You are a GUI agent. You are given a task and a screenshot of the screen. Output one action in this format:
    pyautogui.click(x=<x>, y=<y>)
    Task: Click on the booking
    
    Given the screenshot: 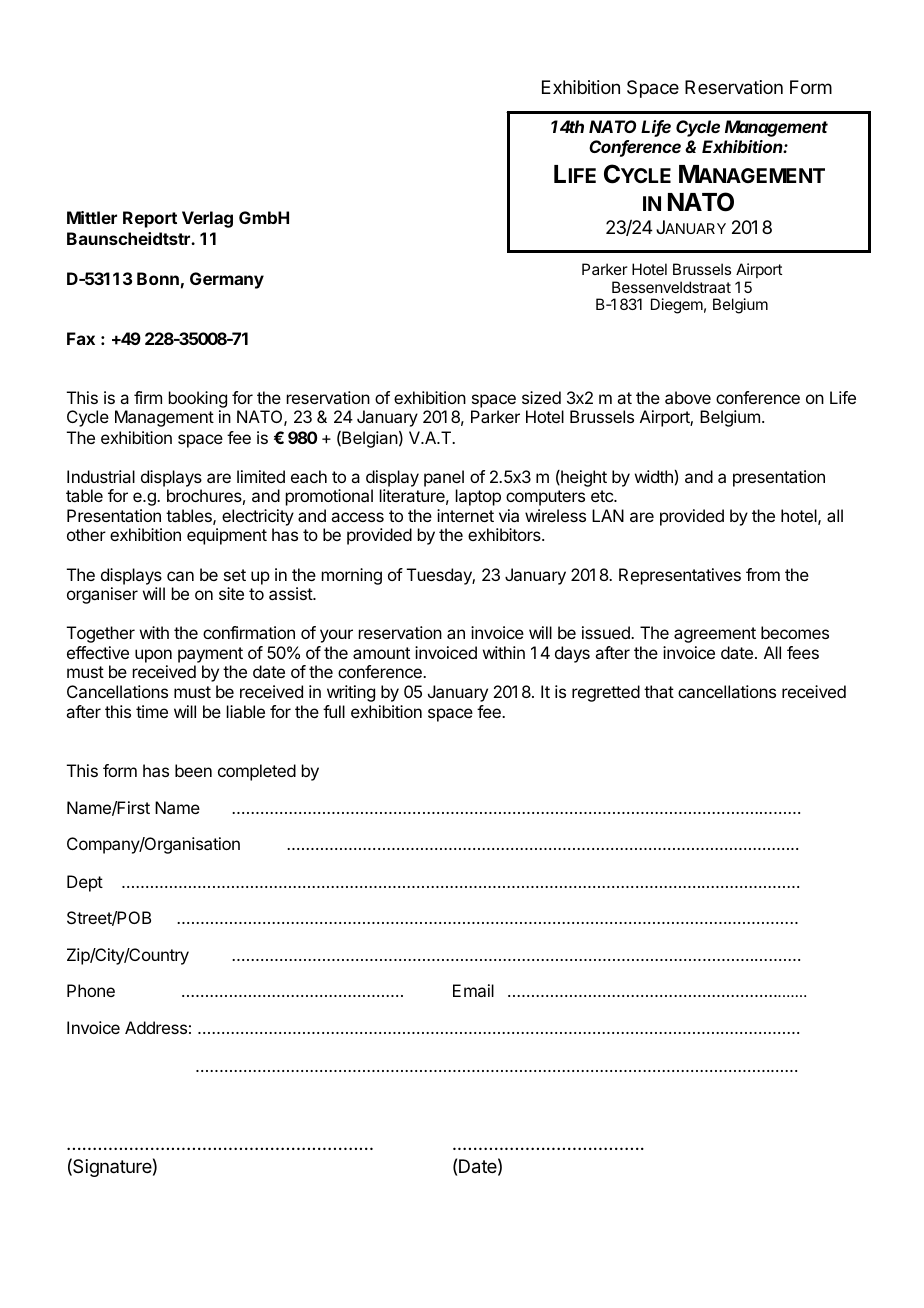 What is the action you would take?
    pyautogui.click(x=198, y=401)
